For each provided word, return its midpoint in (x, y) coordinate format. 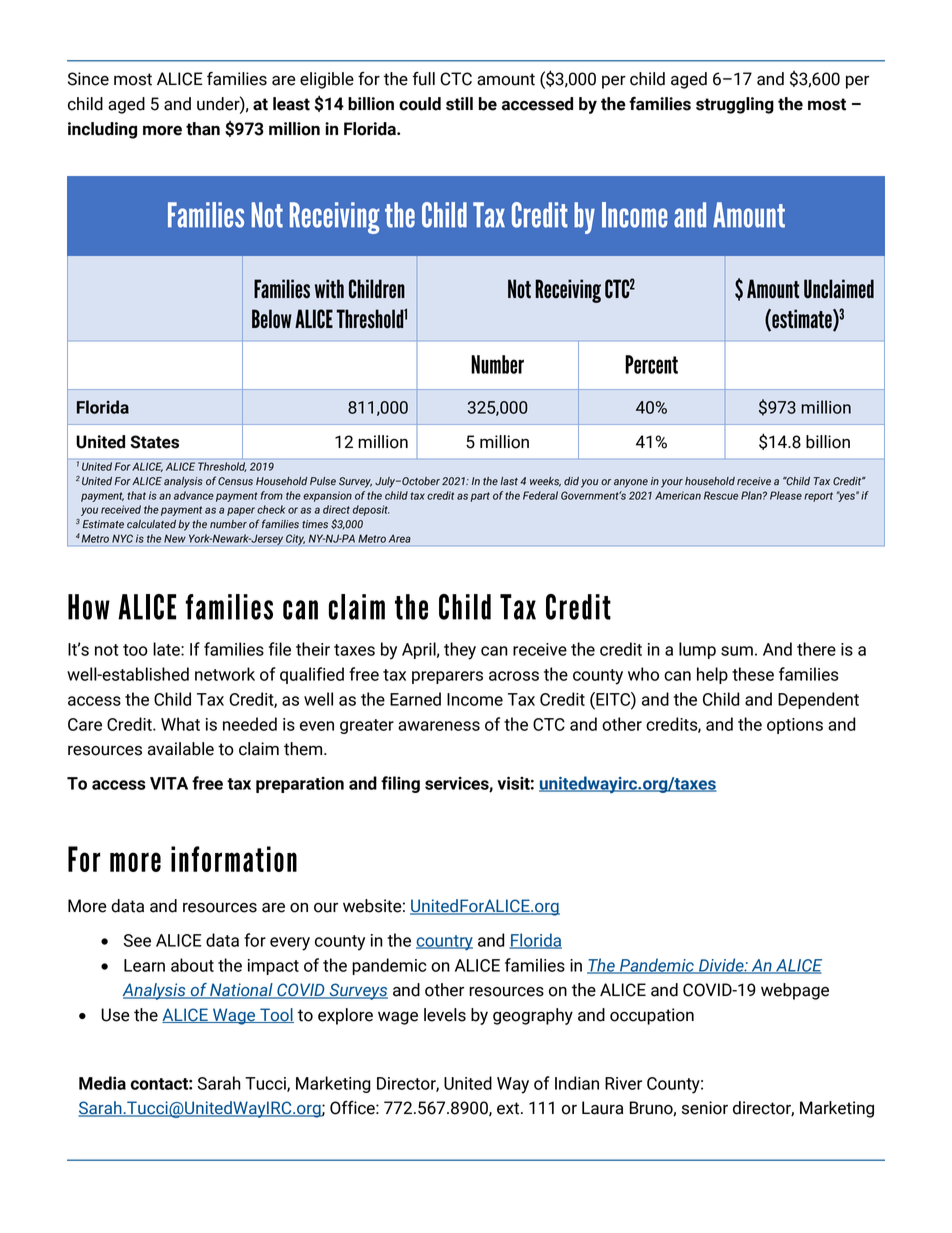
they (460, 651)
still (459, 104)
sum (737, 651)
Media (102, 1083)
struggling (735, 105)
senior (705, 1108)
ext (509, 1108)
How (89, 607)
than (203, 129)
